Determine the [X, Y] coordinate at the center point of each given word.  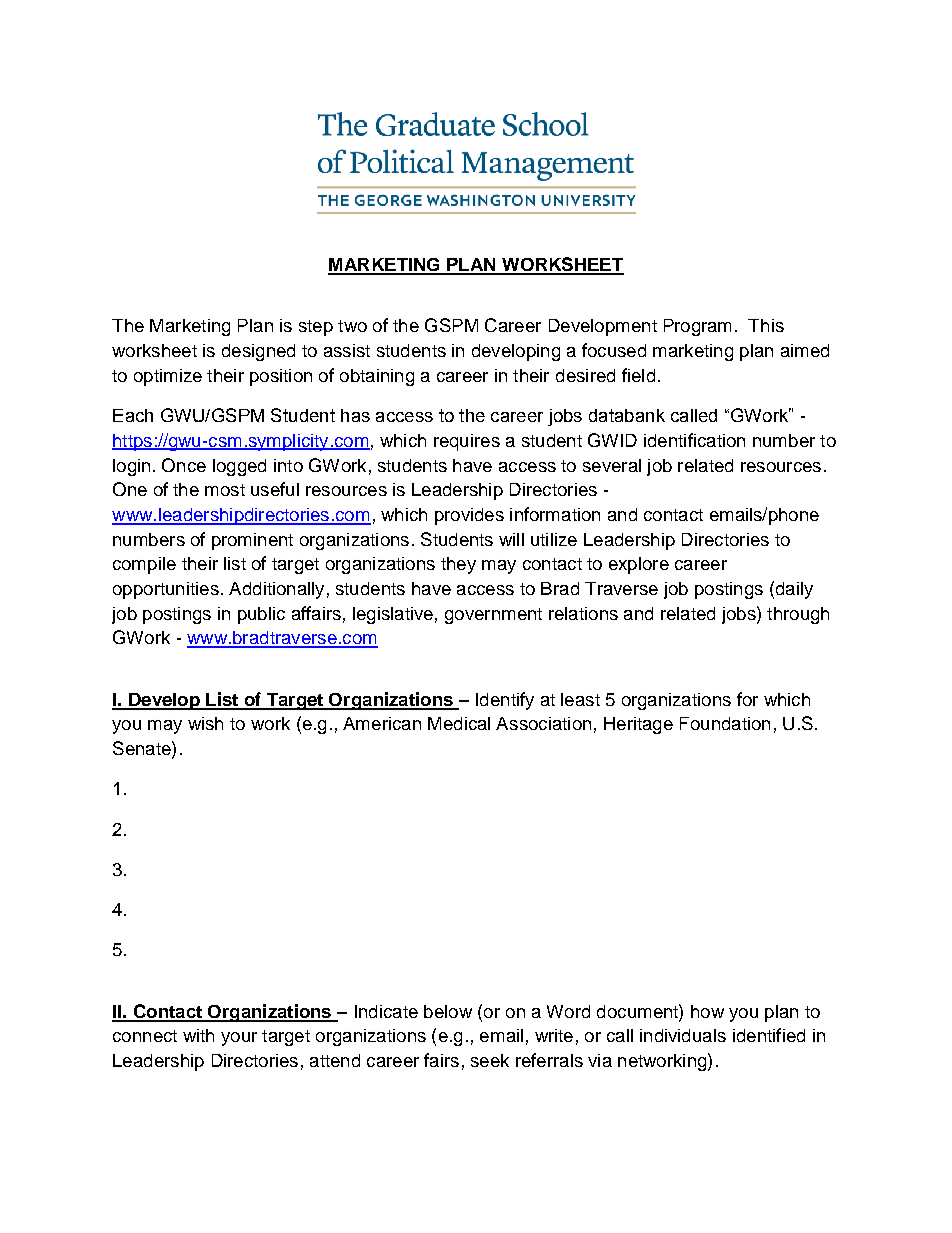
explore [639, 565]
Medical [459, 723]
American [382, 723]
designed [258, 352]
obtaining [377, 377]
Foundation [725, 723]
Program [697, 327]
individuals [683, 1035]
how [707, 1011]
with [198, 1035]
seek [490, 1060]
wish [205, 723]
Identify [505, 701]
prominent [252, 541]
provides [469, 516]
